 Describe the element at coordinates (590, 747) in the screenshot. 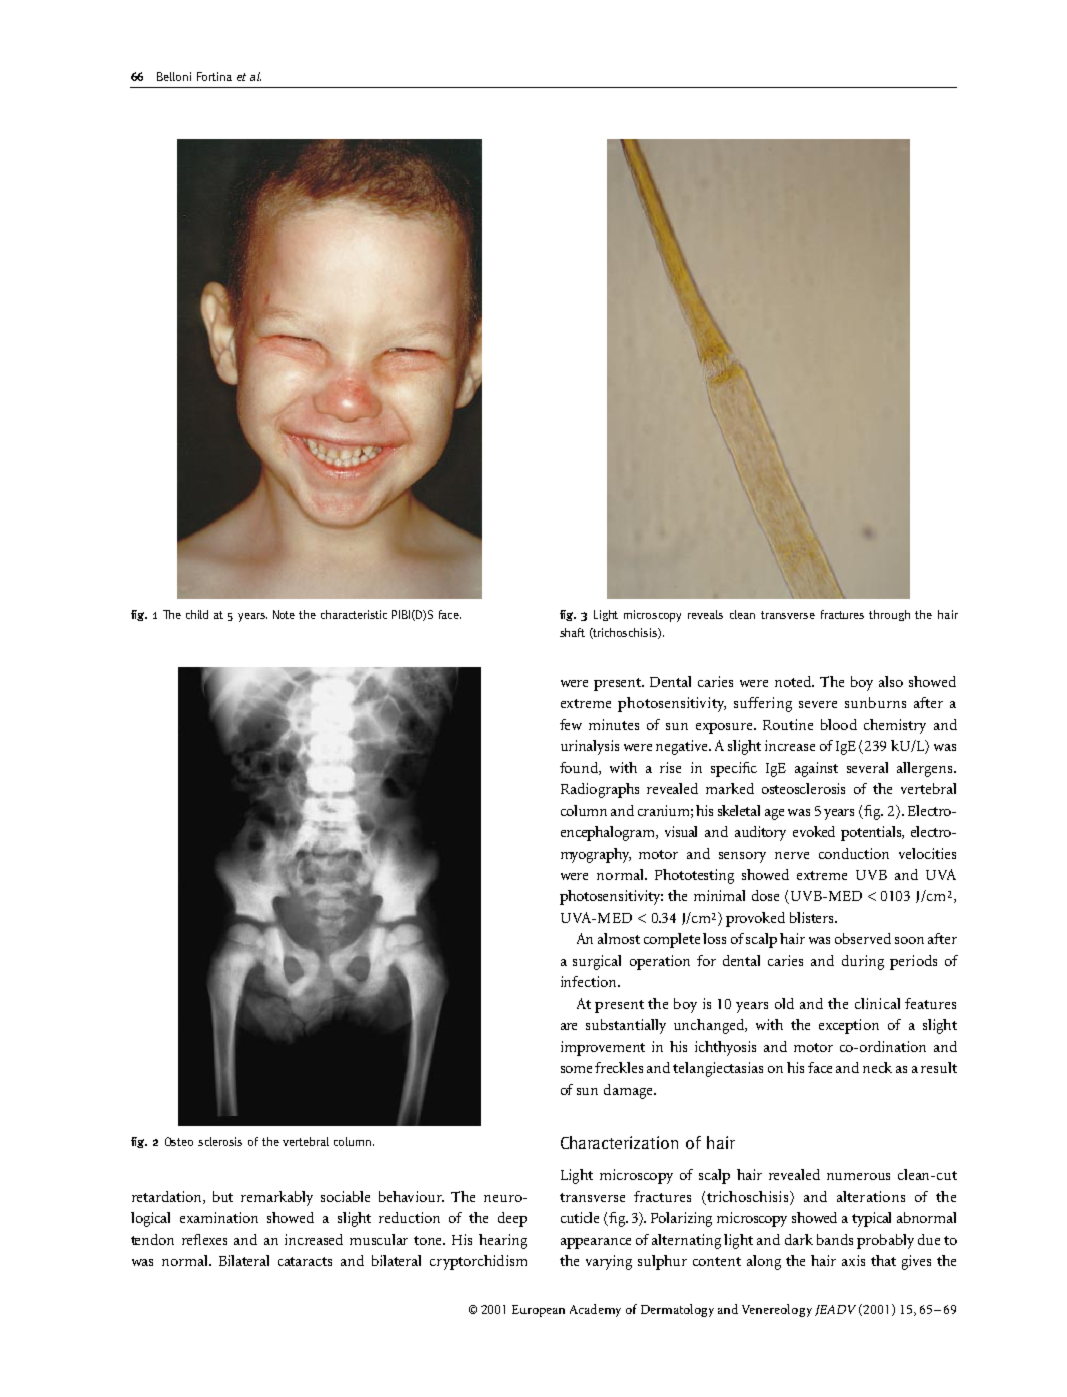

I see `urinalysis` at that location.
